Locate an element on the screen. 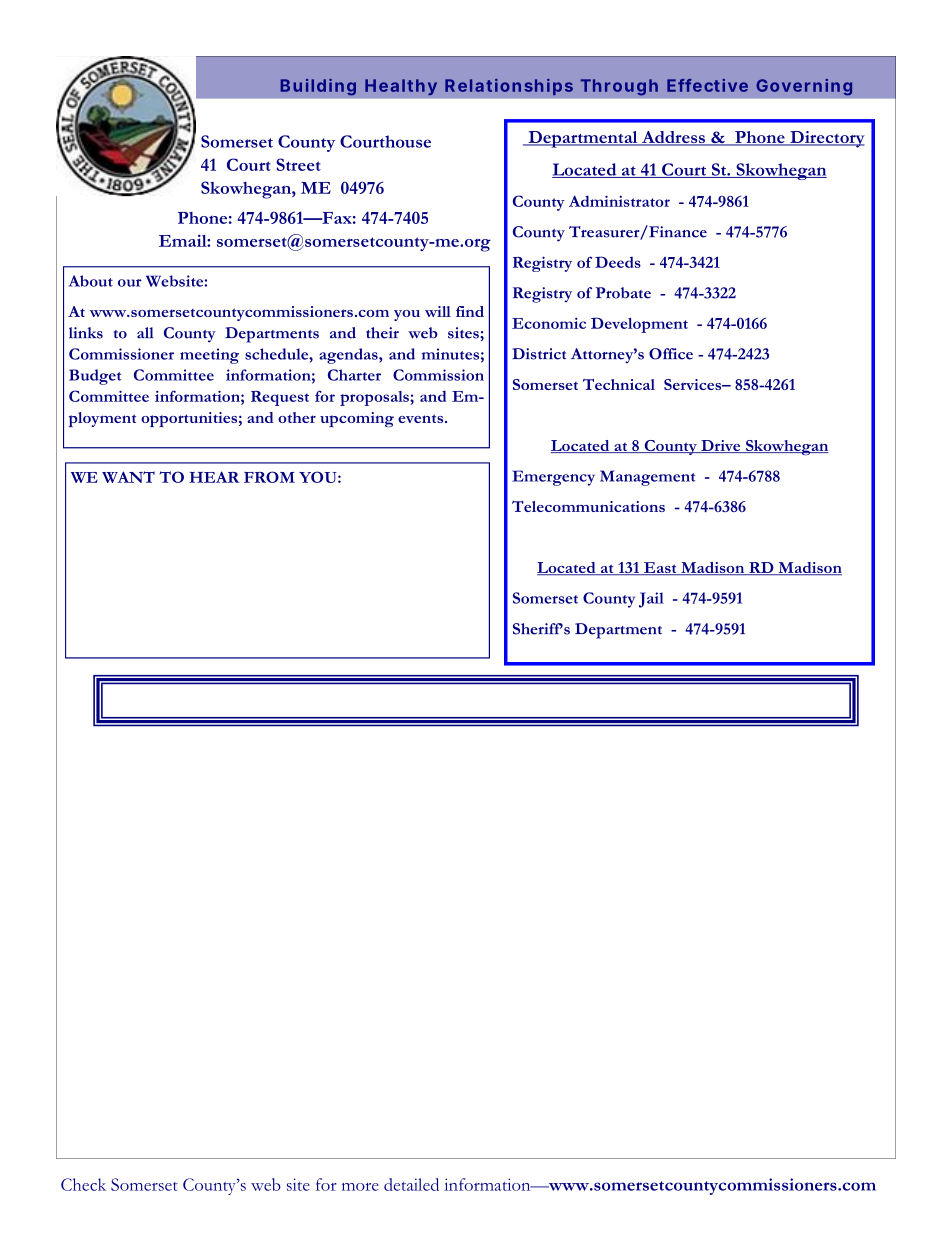  detailed is located at coordinates (411, 1184).
